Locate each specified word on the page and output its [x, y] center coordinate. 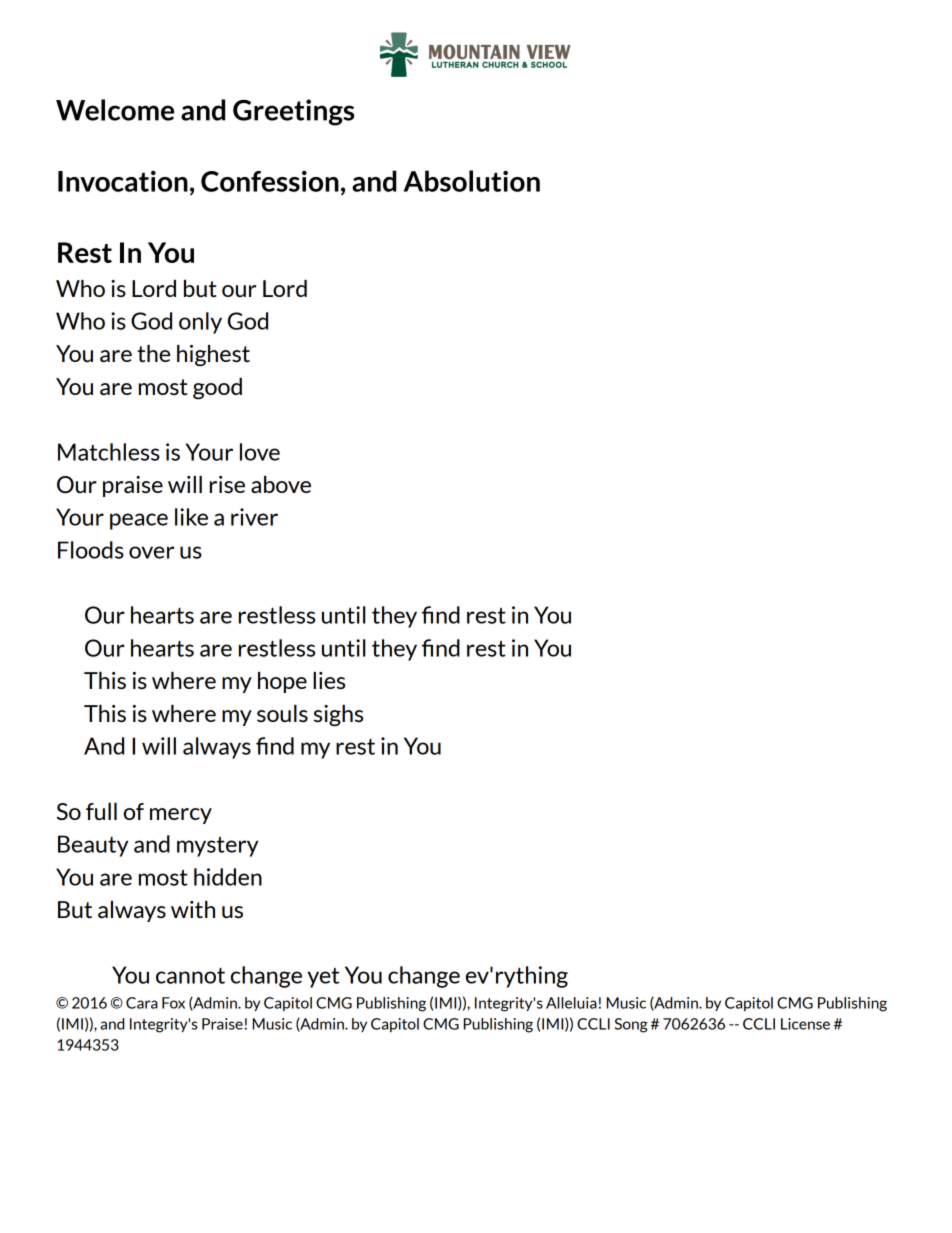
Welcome [115, 110]
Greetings [293, 112]
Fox [173, 1003]
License [805, 1024]
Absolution [472, 181]
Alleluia [571, 1003]
